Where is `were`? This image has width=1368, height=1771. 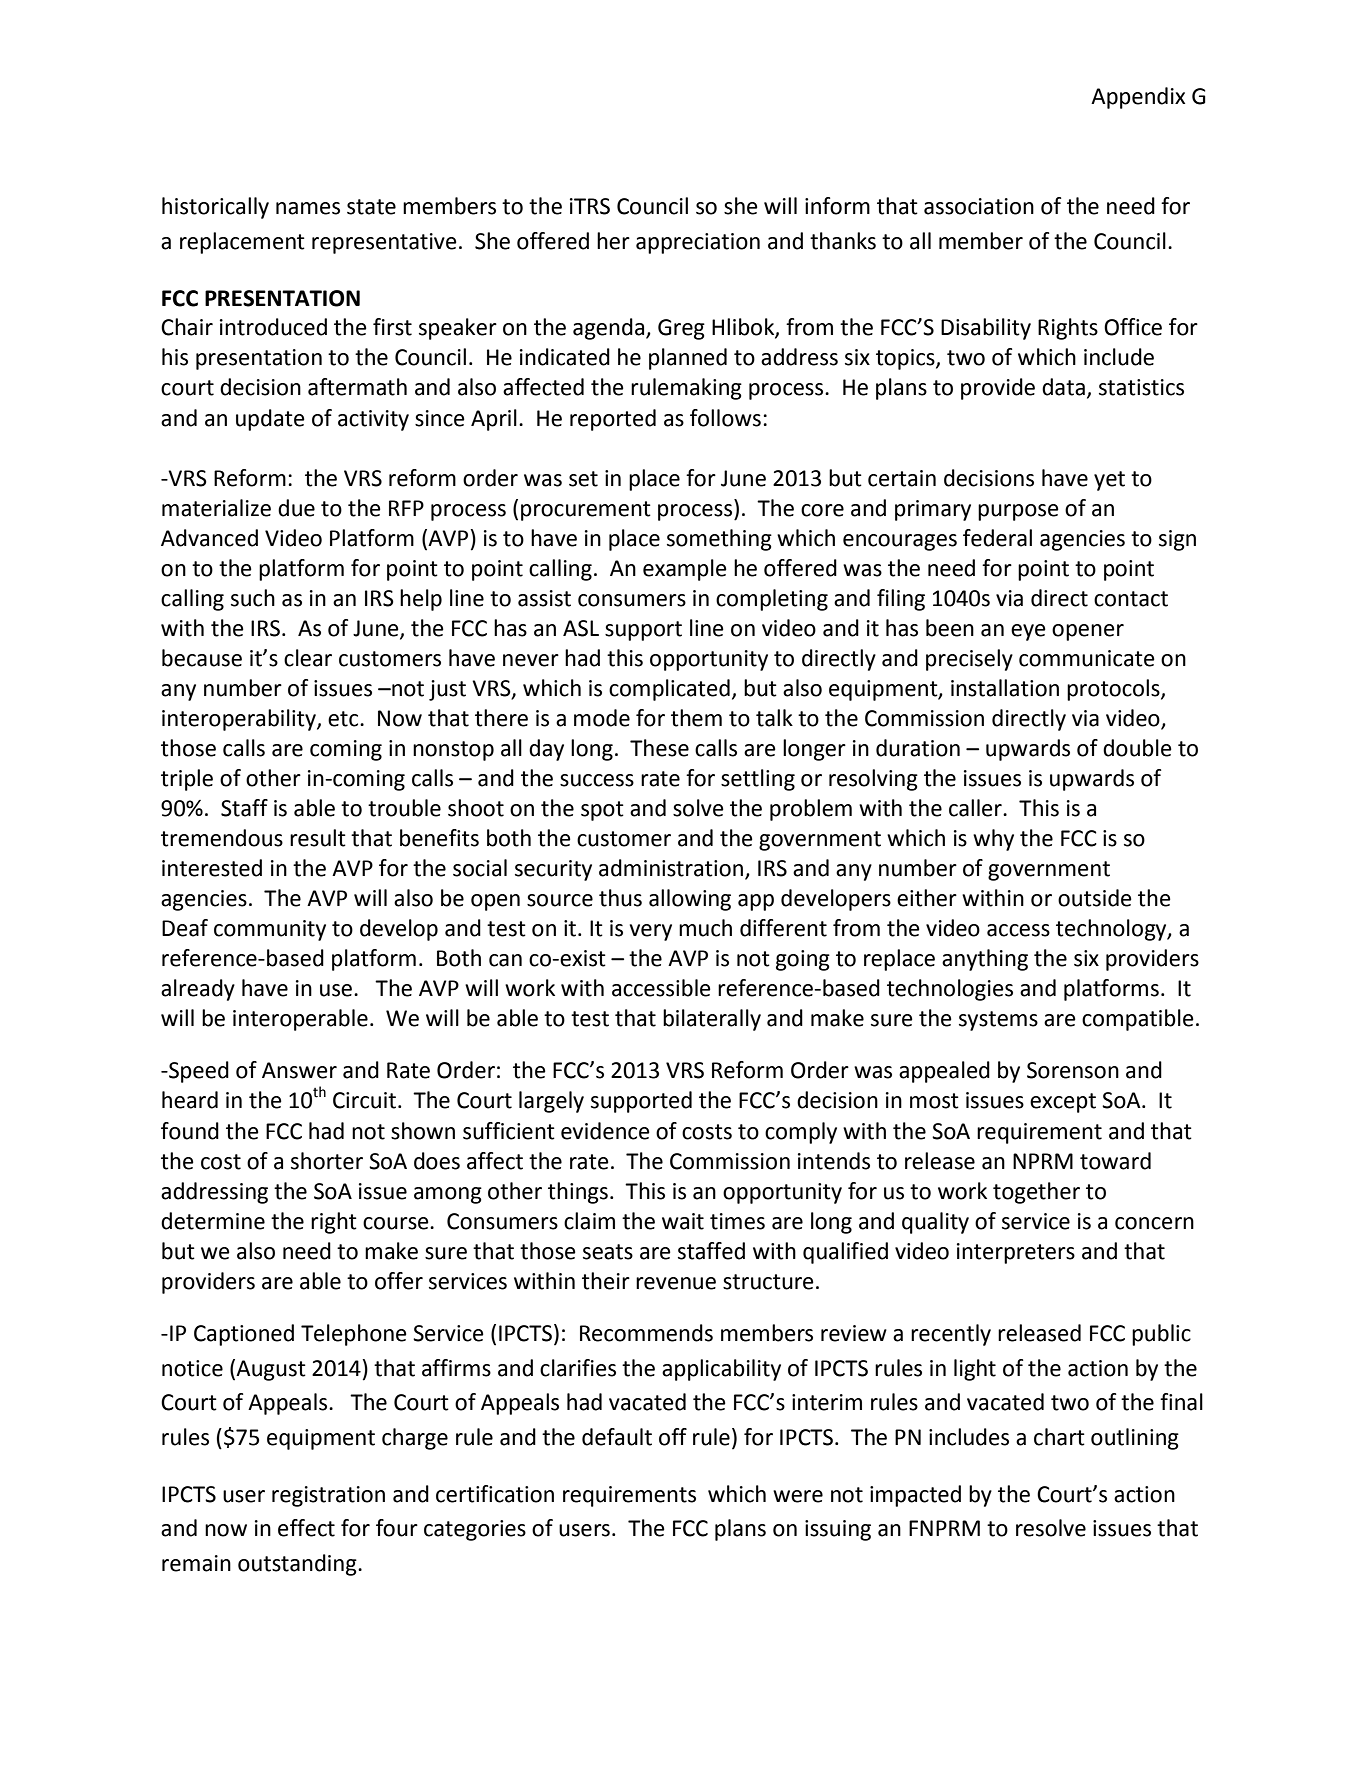 were is located at coordinates (798, 1496).
